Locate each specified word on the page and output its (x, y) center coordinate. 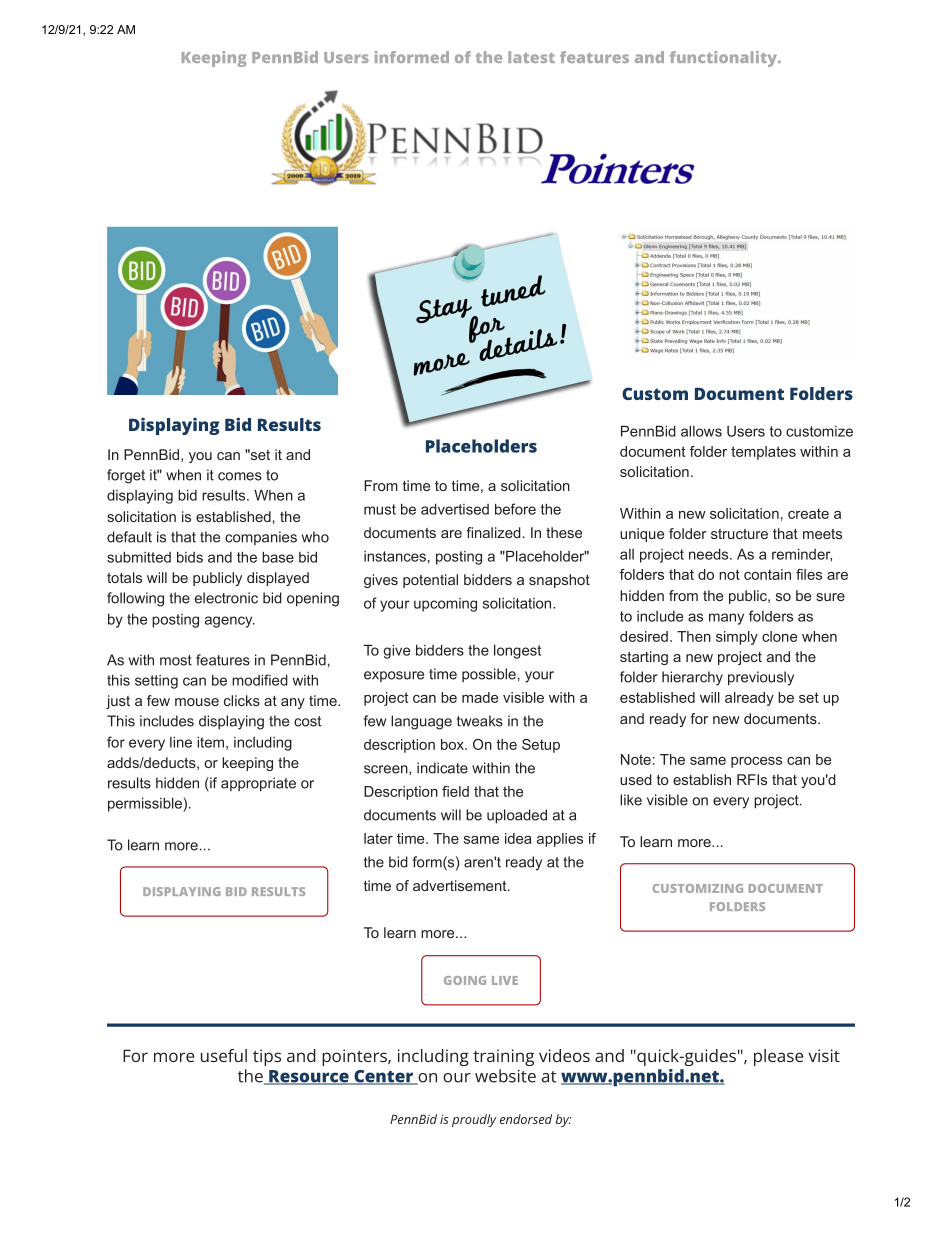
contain (767, 574)
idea (518, 838)
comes (240, 476)
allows (701, 431)
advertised (455, 509)
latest (531, 57)
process (756, 762)
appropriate (258, 784)
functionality (725, 59)
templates (763, 453)
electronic (226, 598)
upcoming (445, 605)
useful (224, 1055)
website (505, 1076)
